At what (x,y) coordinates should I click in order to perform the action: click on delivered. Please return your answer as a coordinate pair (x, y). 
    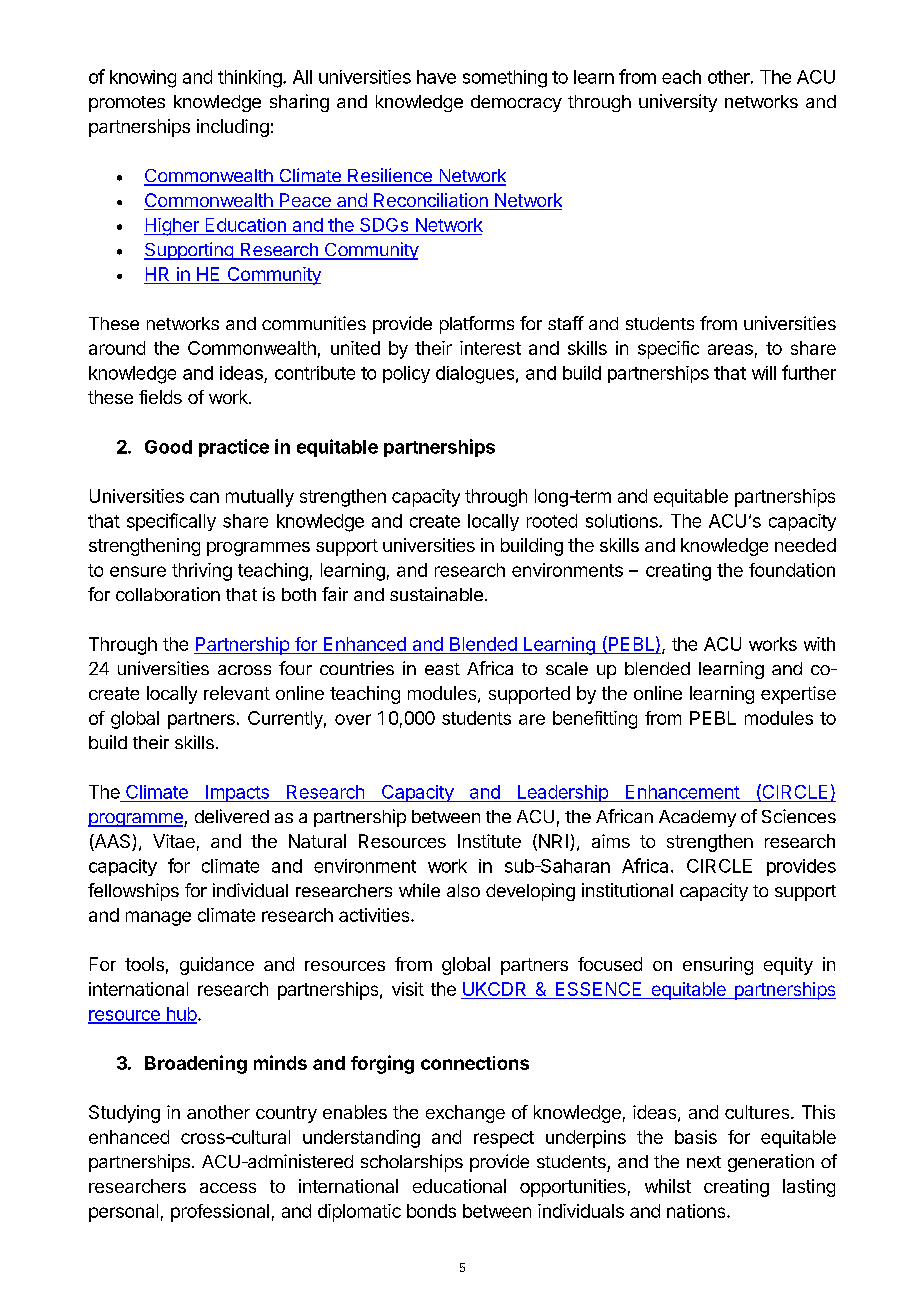
    Looking at the image, I should click on (232, 816).
